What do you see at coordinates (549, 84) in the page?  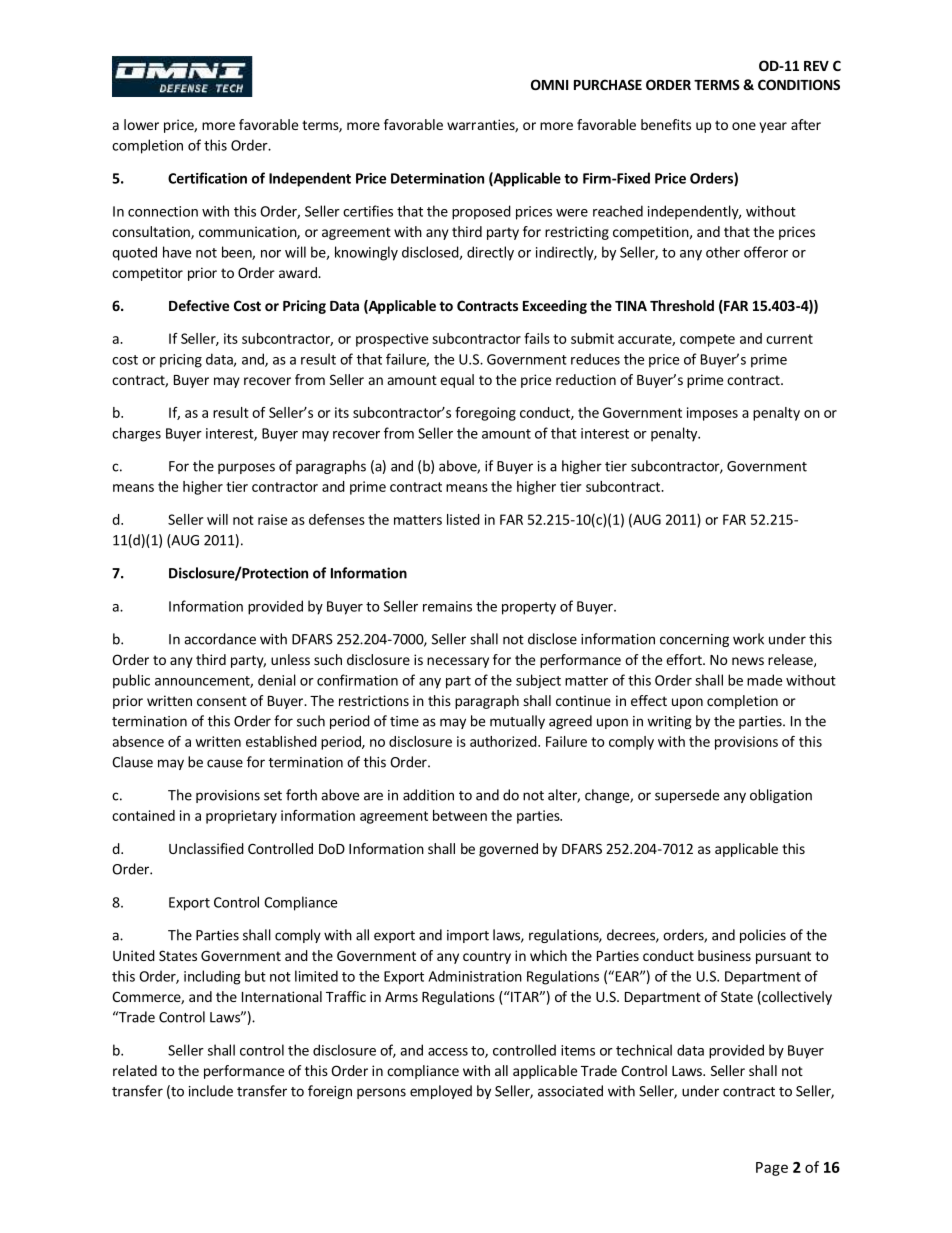 I see `OMNI` at bounding box center [549, 84].
